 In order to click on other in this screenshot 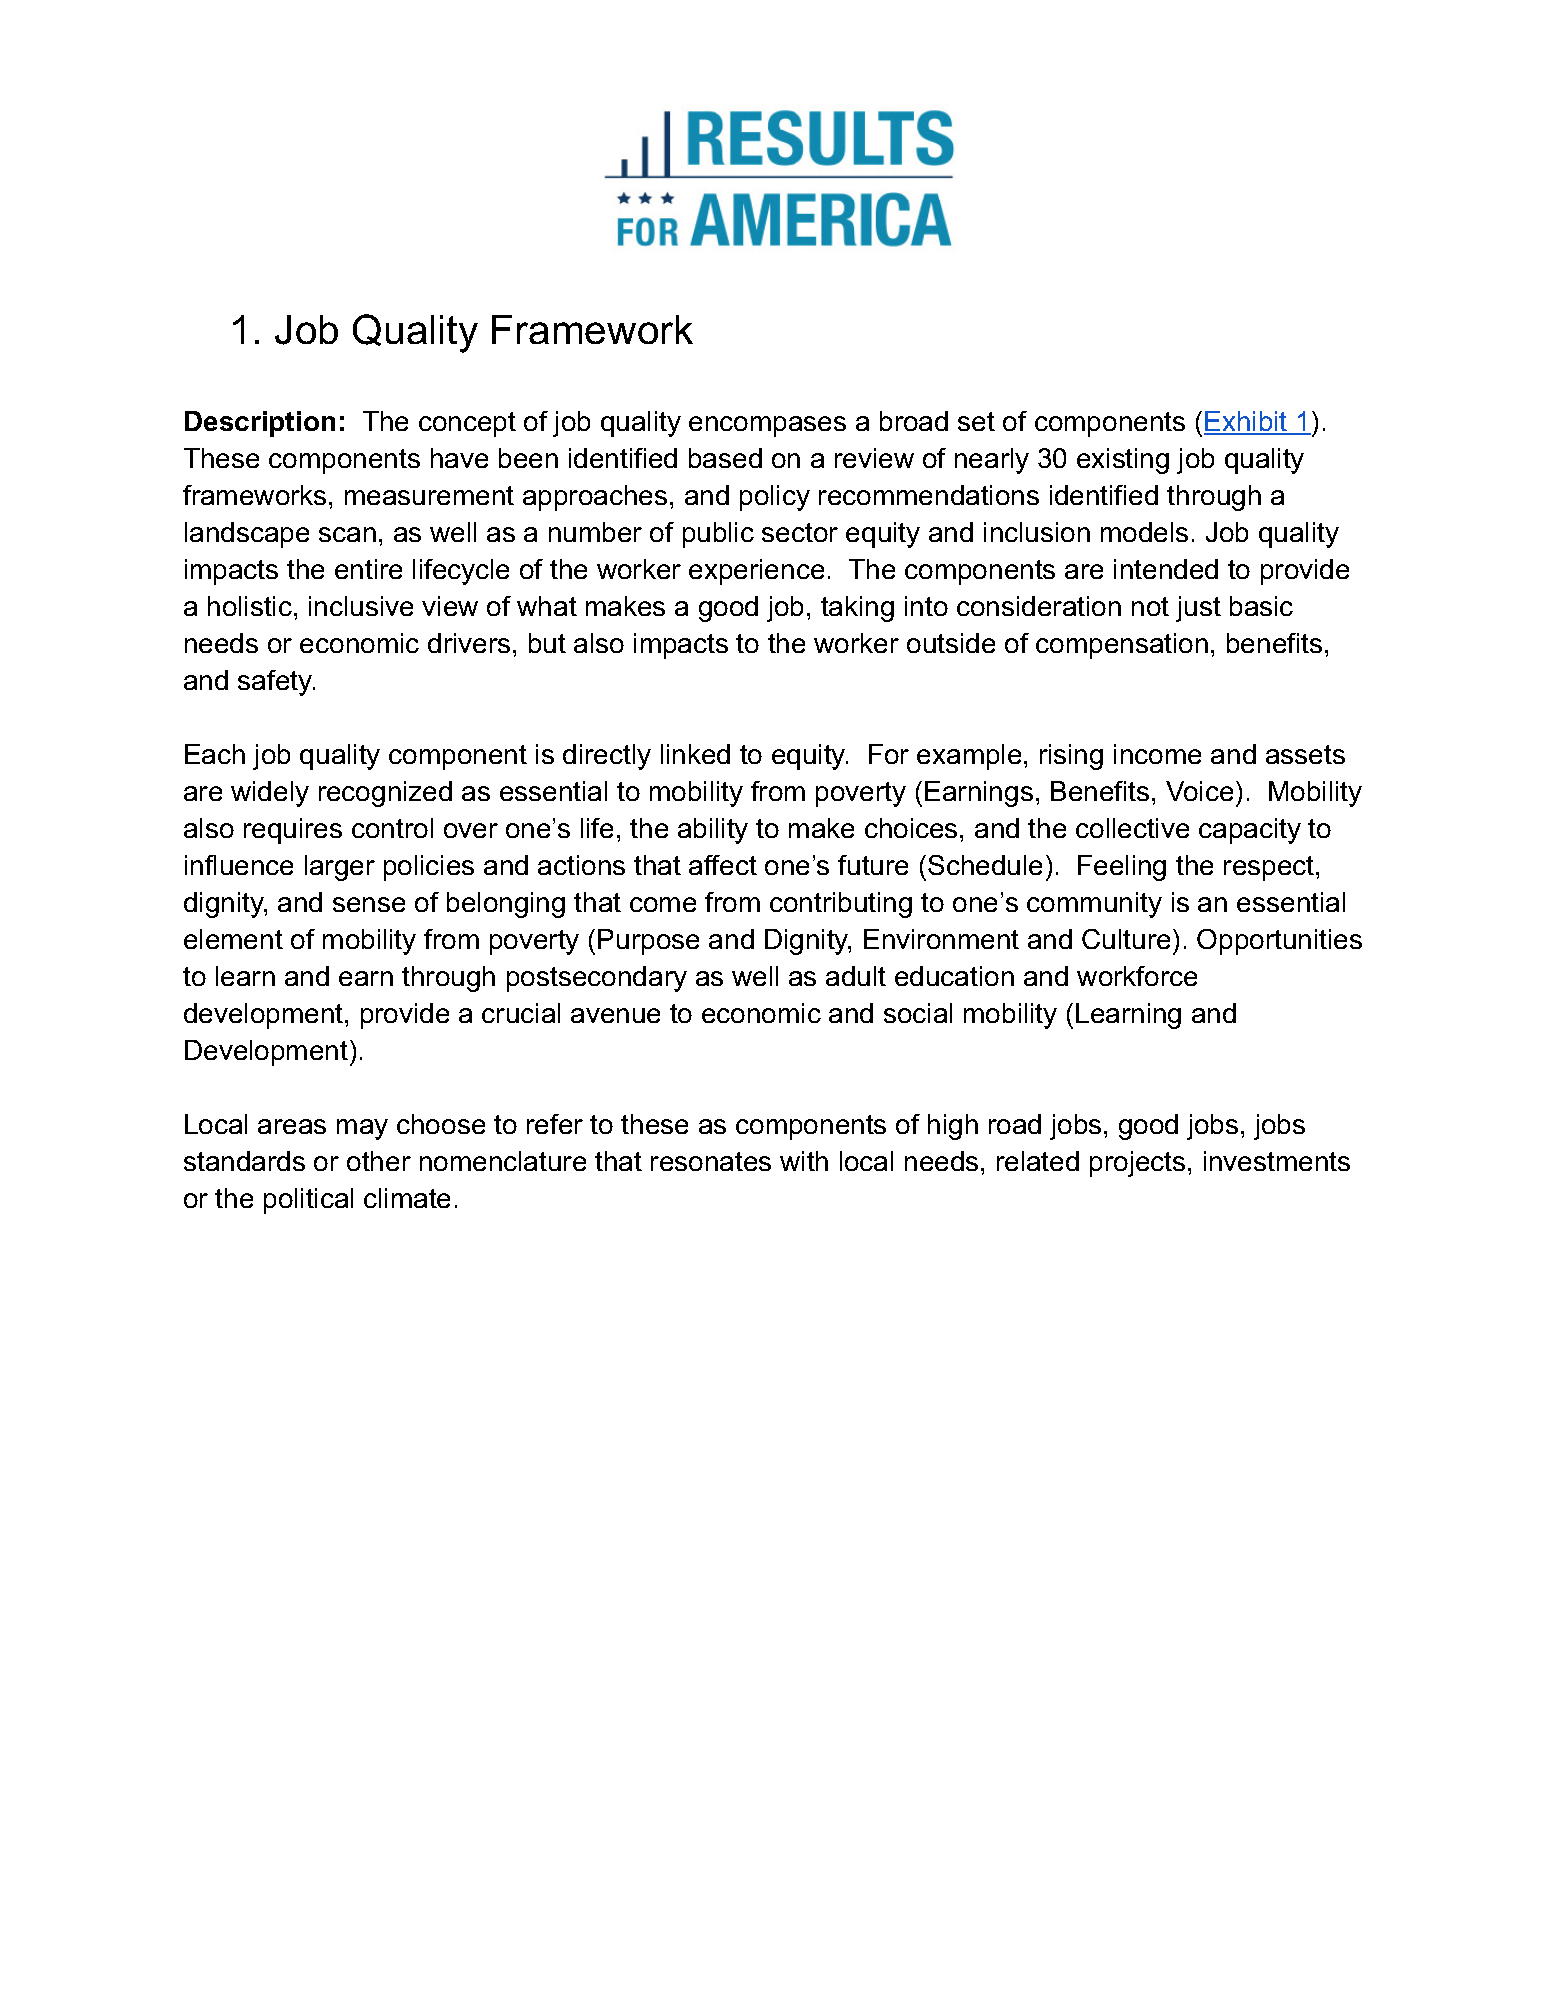, I will do `click(379, 1161)`.
